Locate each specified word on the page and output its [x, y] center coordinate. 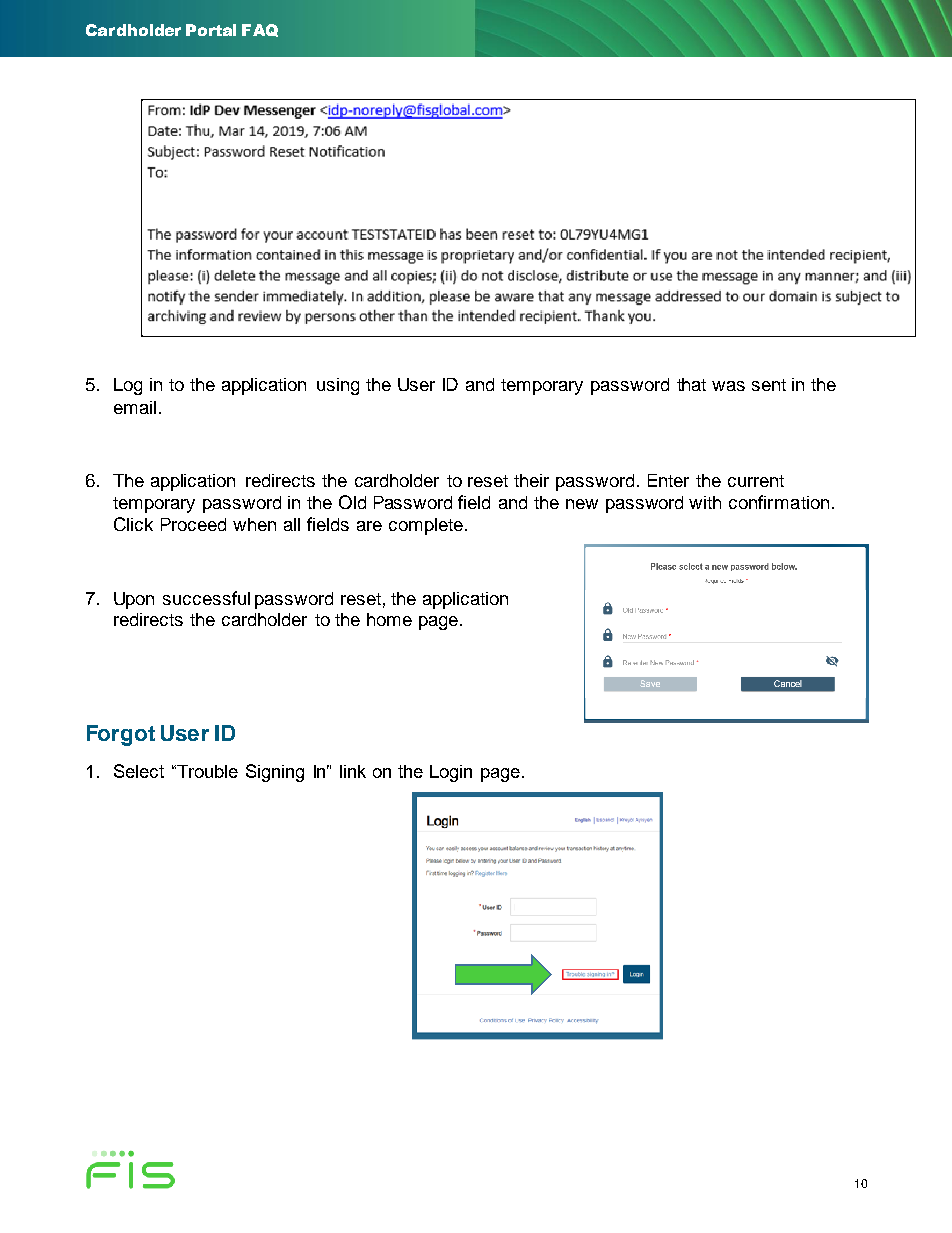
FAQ [260, 30]
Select [139, 771]
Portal [211, 30]
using [338, 386]
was [728, 386]
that [691, 384]
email [135, 407]
